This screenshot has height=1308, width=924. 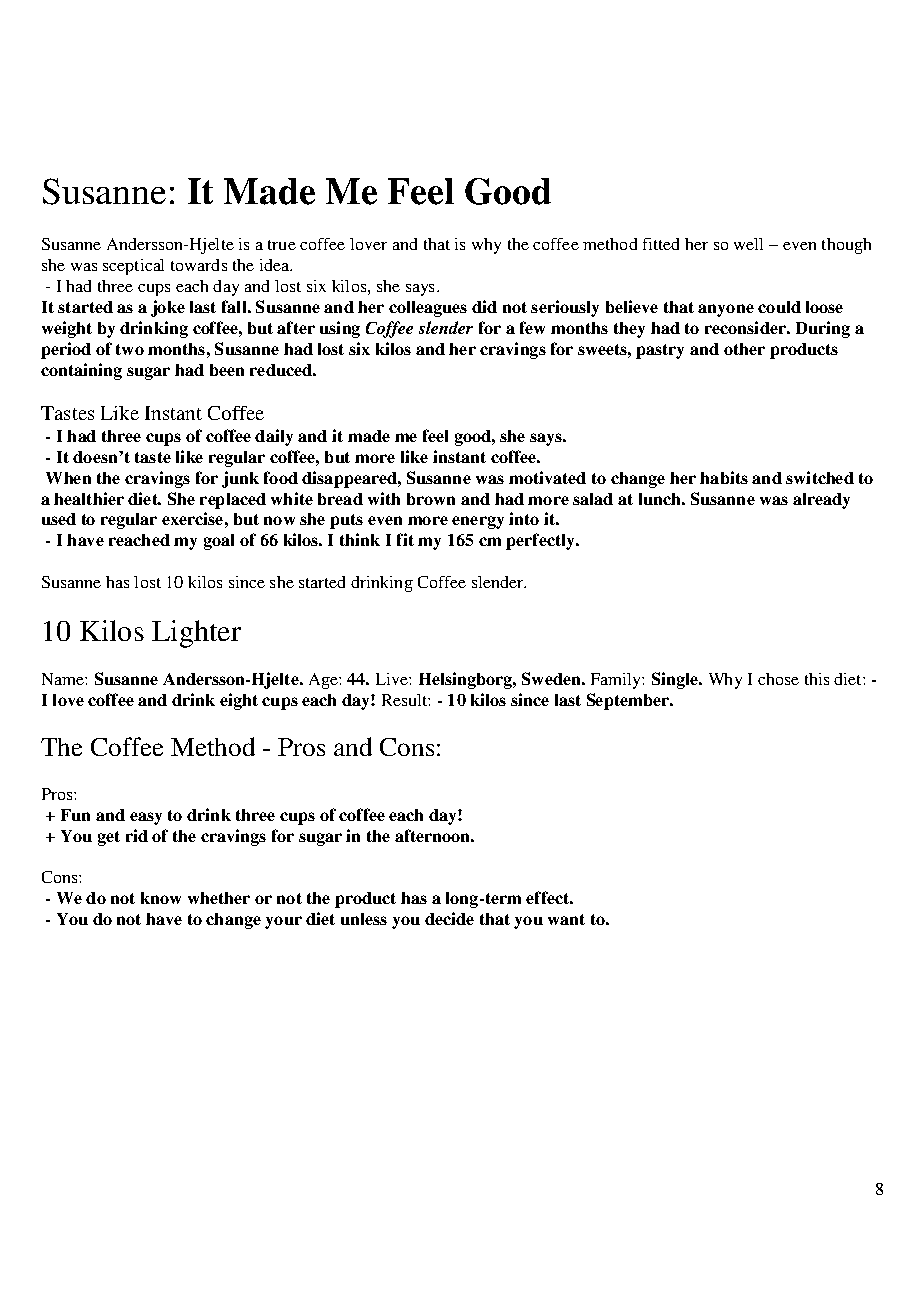 I want to click on goal, so click(x=219, y=542).
